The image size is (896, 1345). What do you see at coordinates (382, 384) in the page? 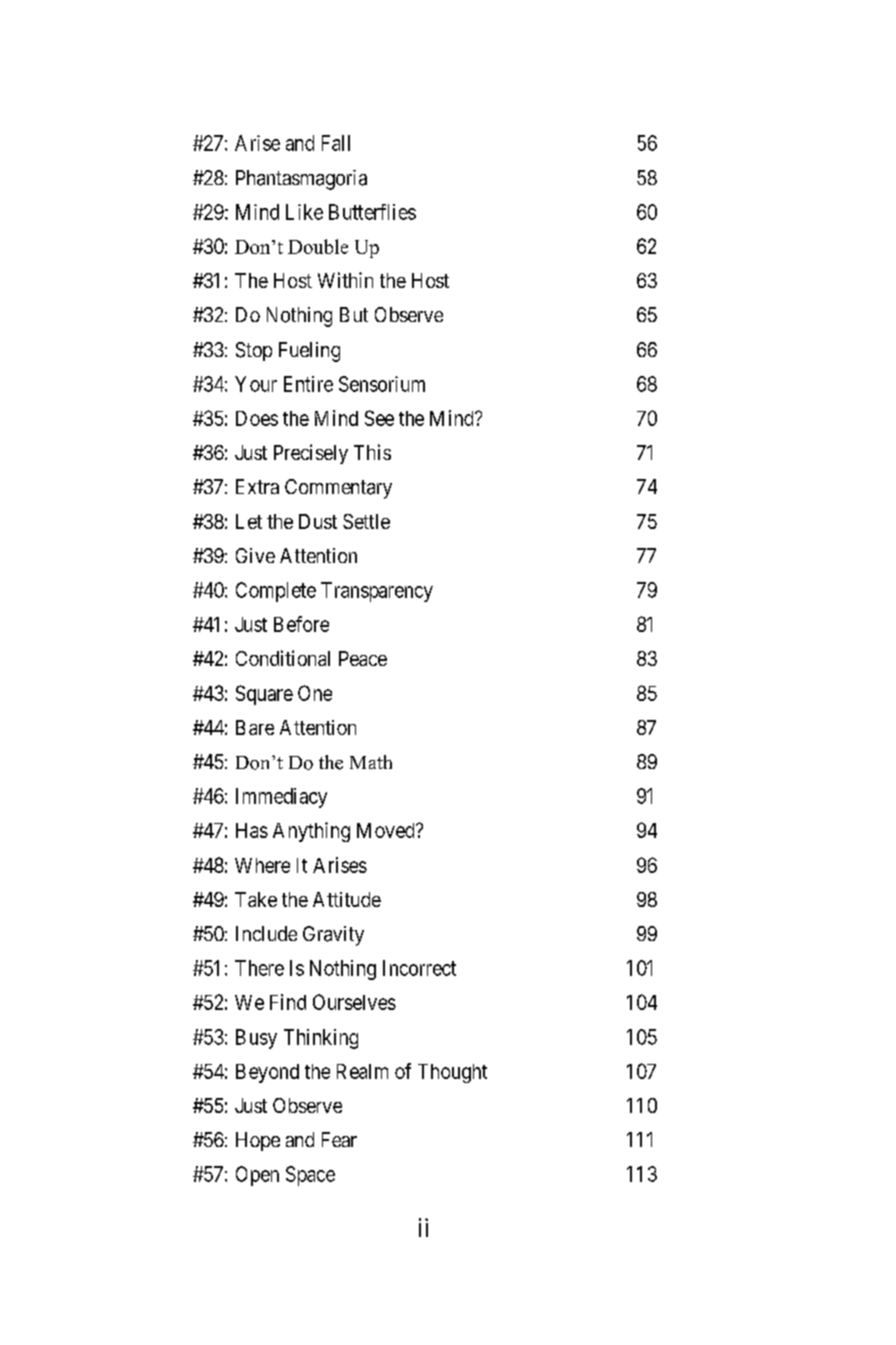
I see `Sensorium` at bounding box center [382, 384].
